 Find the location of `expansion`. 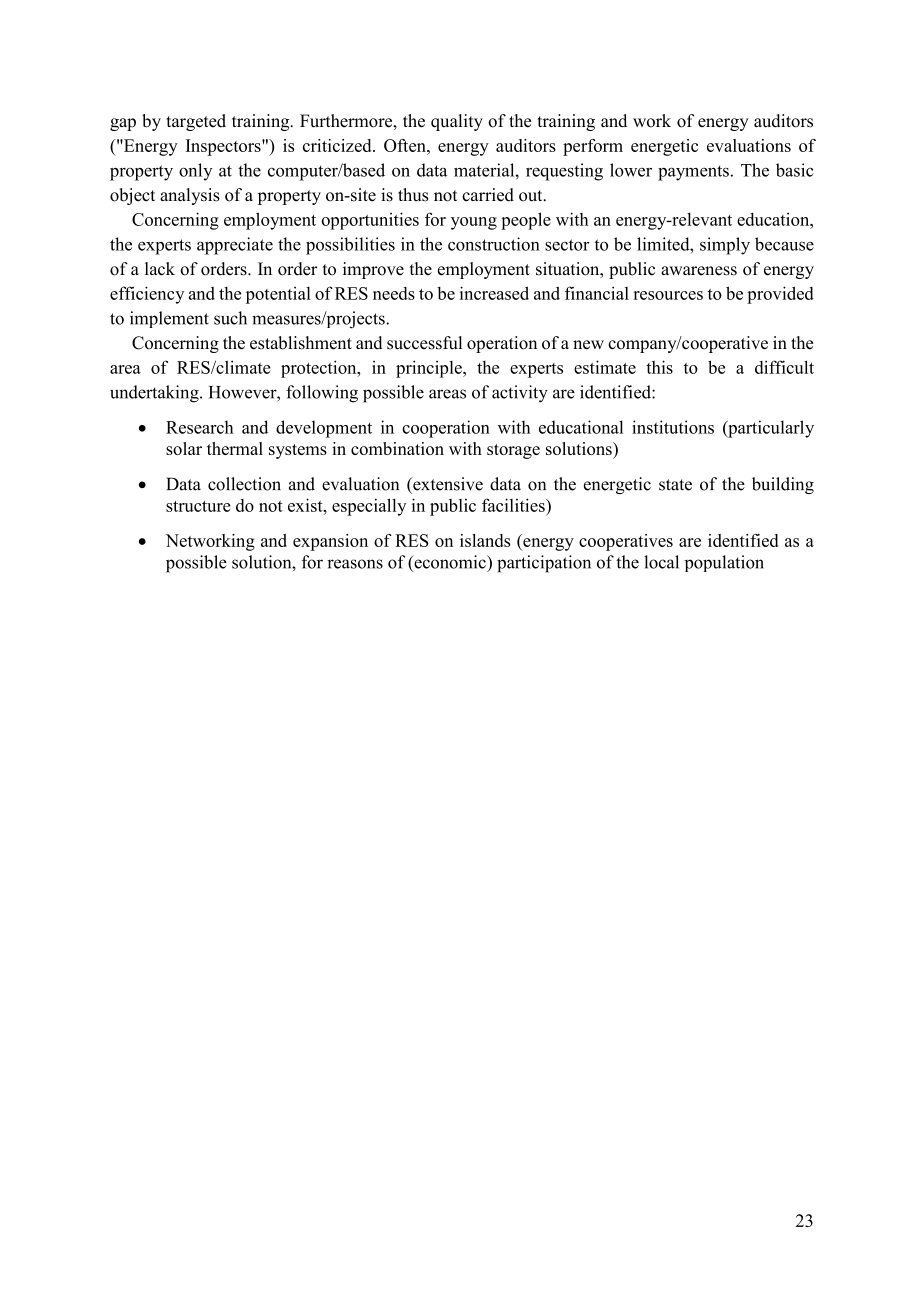

expansion is located at coordinates (330, 542).
